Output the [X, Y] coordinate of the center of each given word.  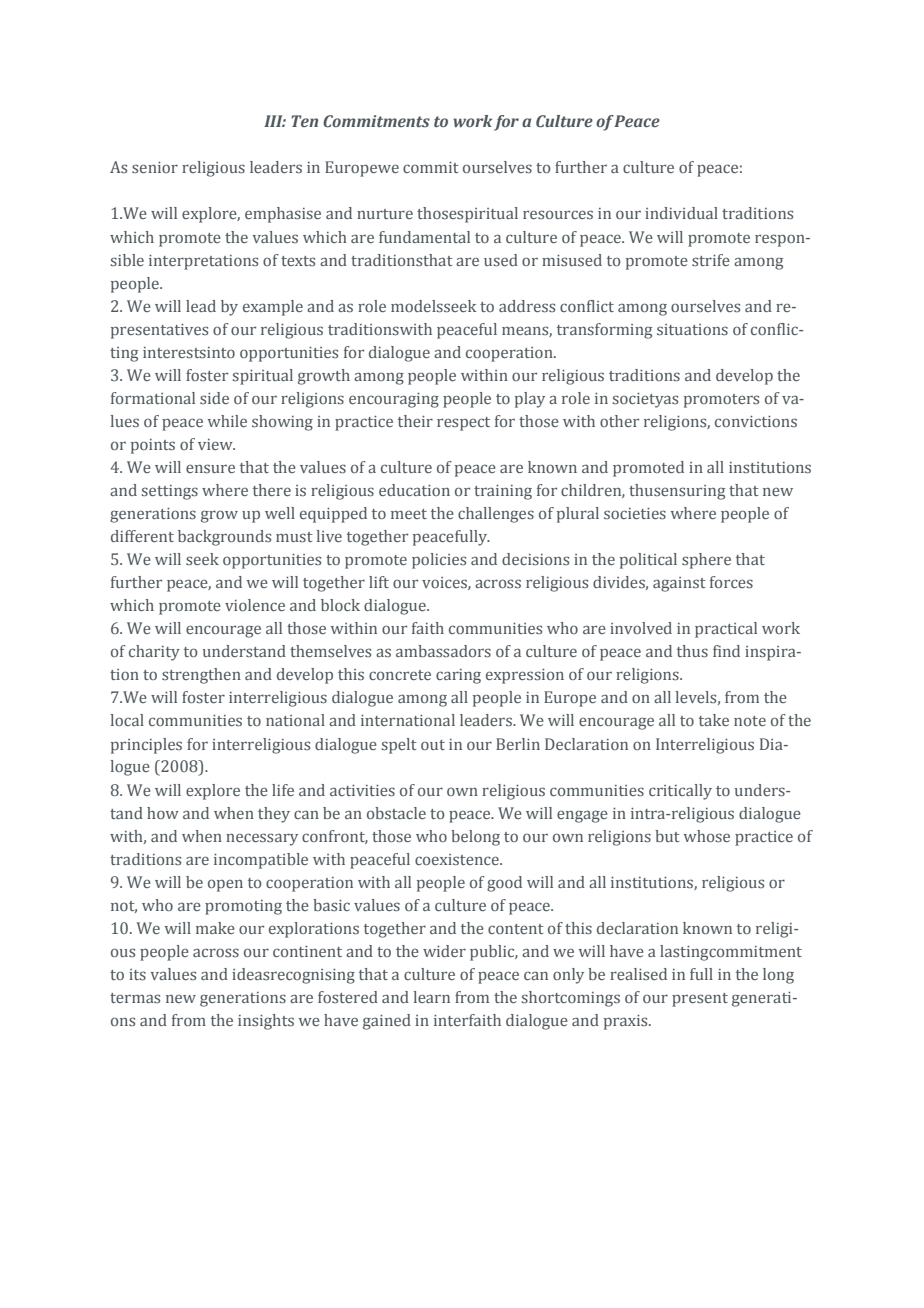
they [274, 815]
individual [681, 213]
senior [155, 167]
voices [445, 583]
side [214, 398]
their [415, 421]
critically [680, 792]
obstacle [396, 813]
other [619, 421]
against [679, 584]
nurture [385, 214]
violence [255, 605]
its [137, 974]
